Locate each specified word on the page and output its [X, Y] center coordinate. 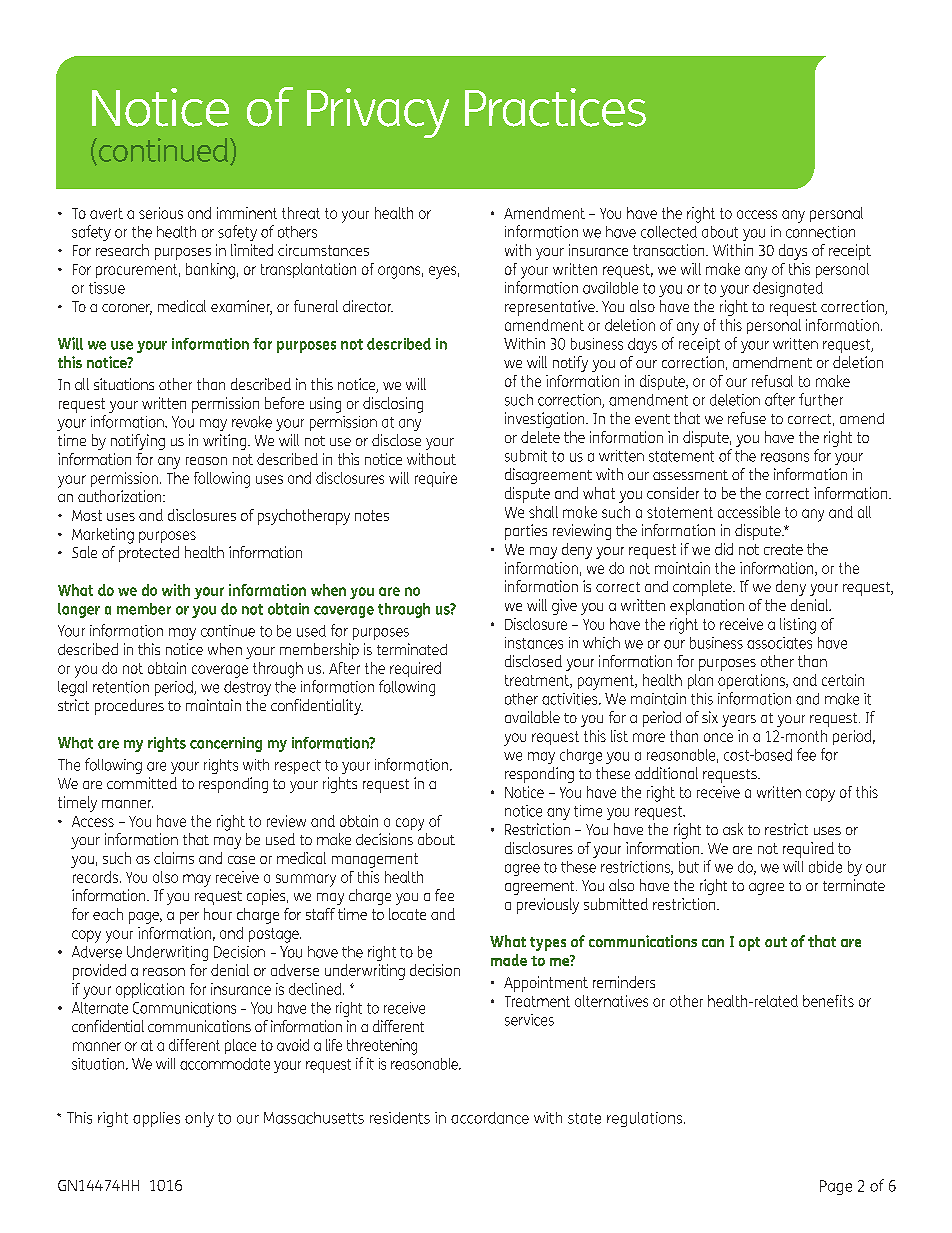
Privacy [378, 113]
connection [820, 232]
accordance [490, 1118]
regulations [646, 1119]
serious [161, 213]
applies [156, 1119]
